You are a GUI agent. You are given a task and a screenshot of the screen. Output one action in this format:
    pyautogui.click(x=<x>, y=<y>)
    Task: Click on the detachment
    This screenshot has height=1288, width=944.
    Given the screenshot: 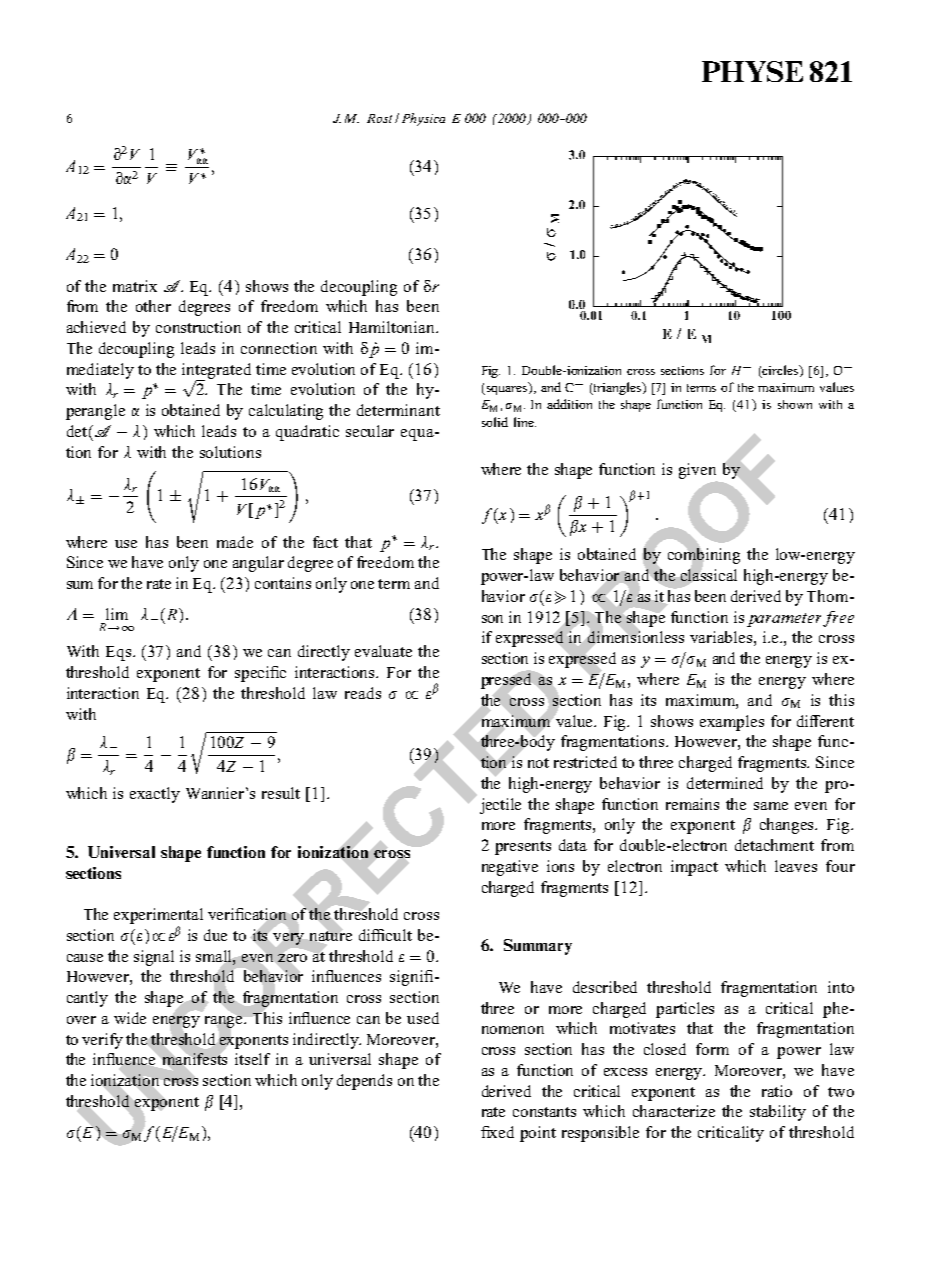 What is the action you would take?
    pyautogui.click(x=774, y=845)
